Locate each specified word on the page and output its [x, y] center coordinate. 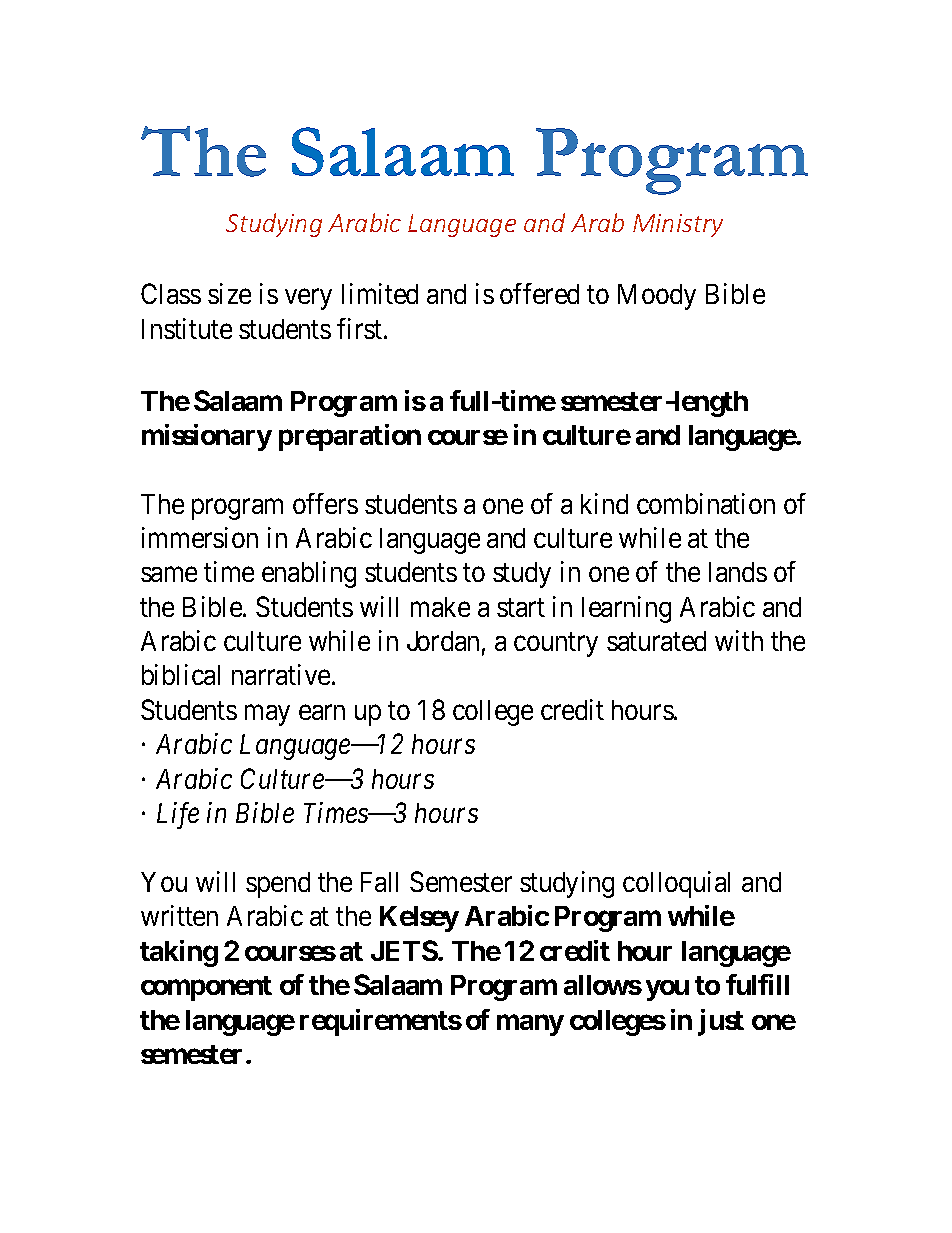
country [556, 645]
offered [539, 293]
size [229, 293]
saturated [656, 641]
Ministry [678, 225]
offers [325, 503]
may [267, 715]
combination [706, 503]
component [206, 988]
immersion [200, 537]
